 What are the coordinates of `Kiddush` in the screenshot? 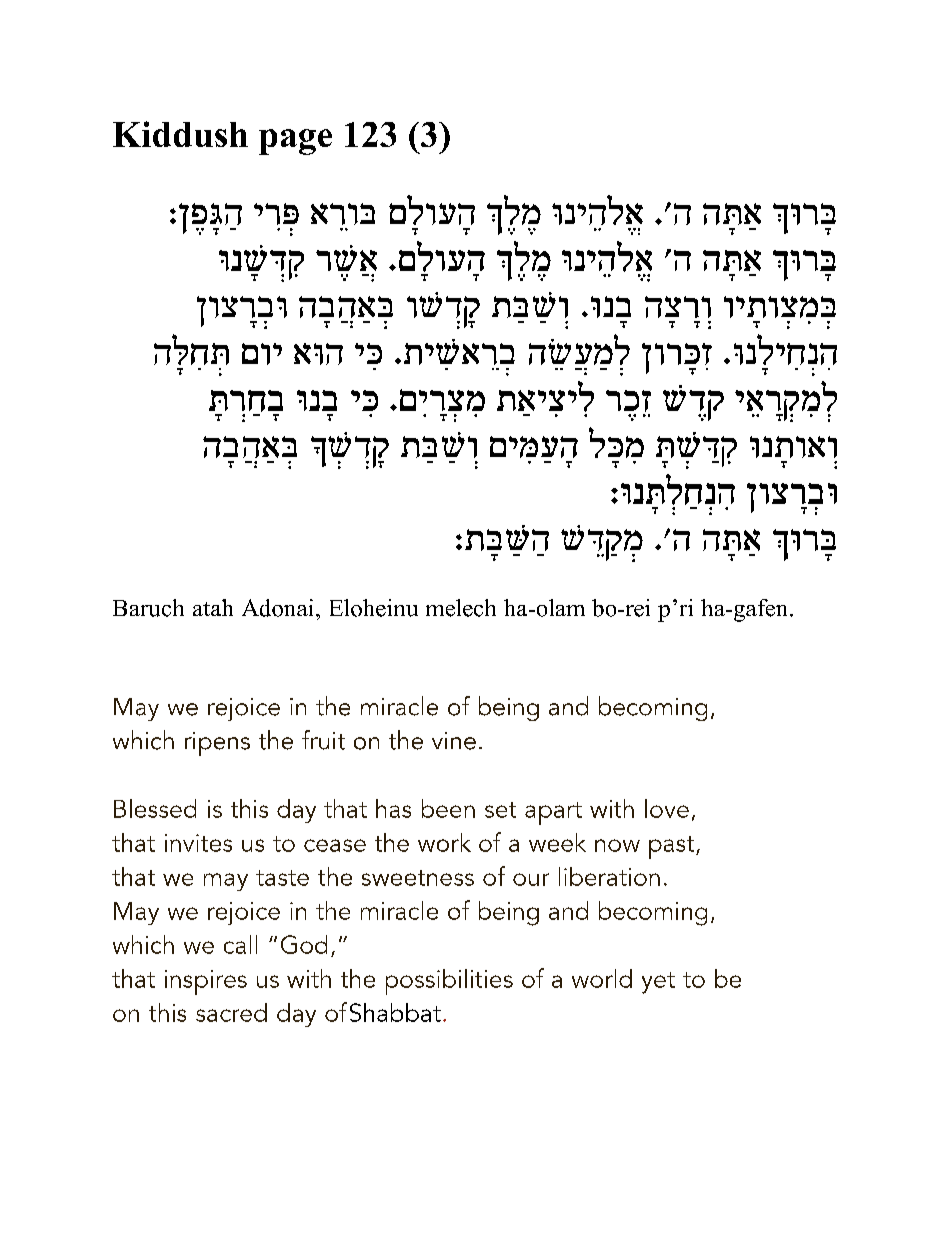 It's located at (180, 134).
